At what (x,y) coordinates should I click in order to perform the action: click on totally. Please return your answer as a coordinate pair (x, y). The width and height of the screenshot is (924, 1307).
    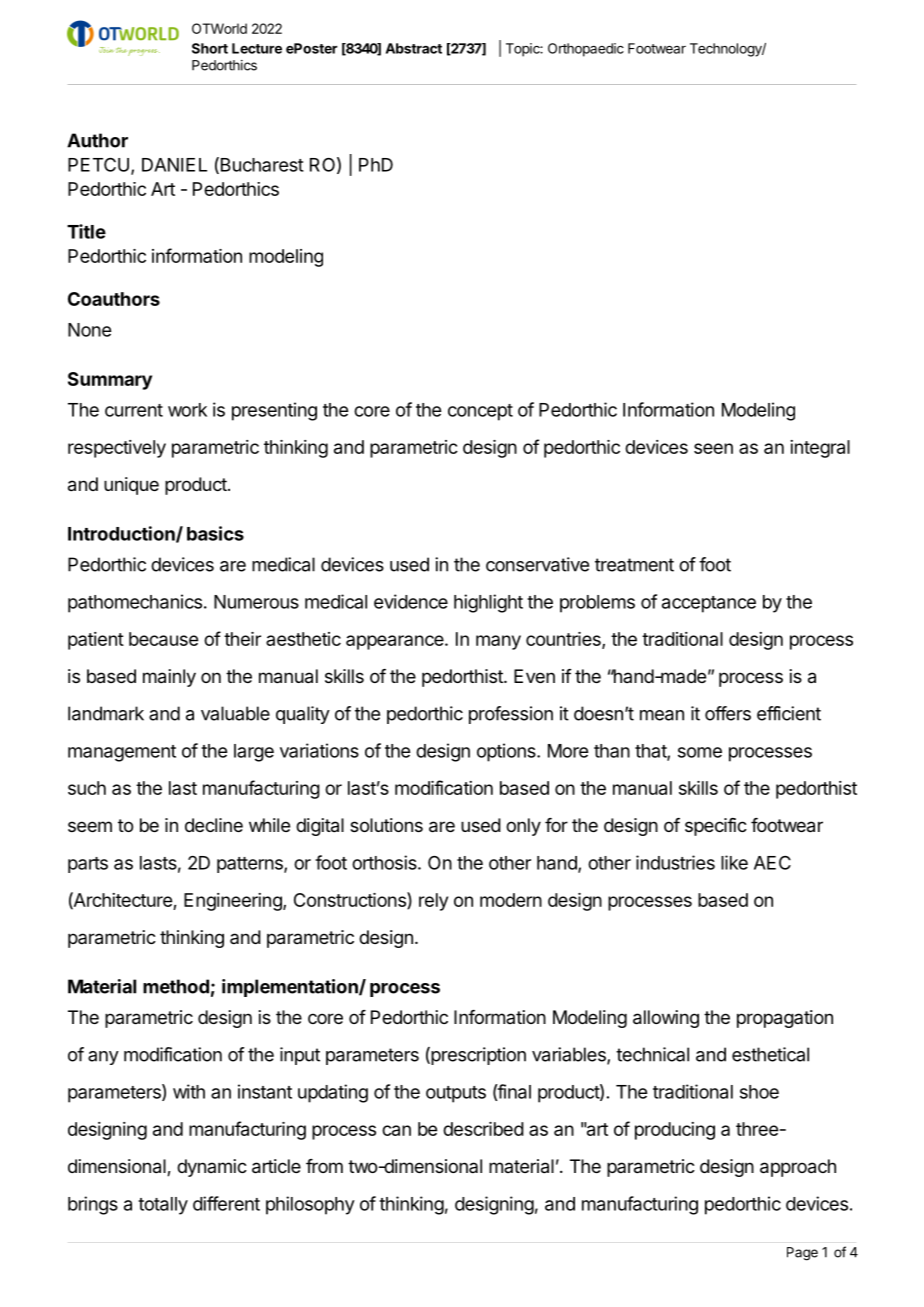
    Looking at the image, I should click on (163, 1206).
